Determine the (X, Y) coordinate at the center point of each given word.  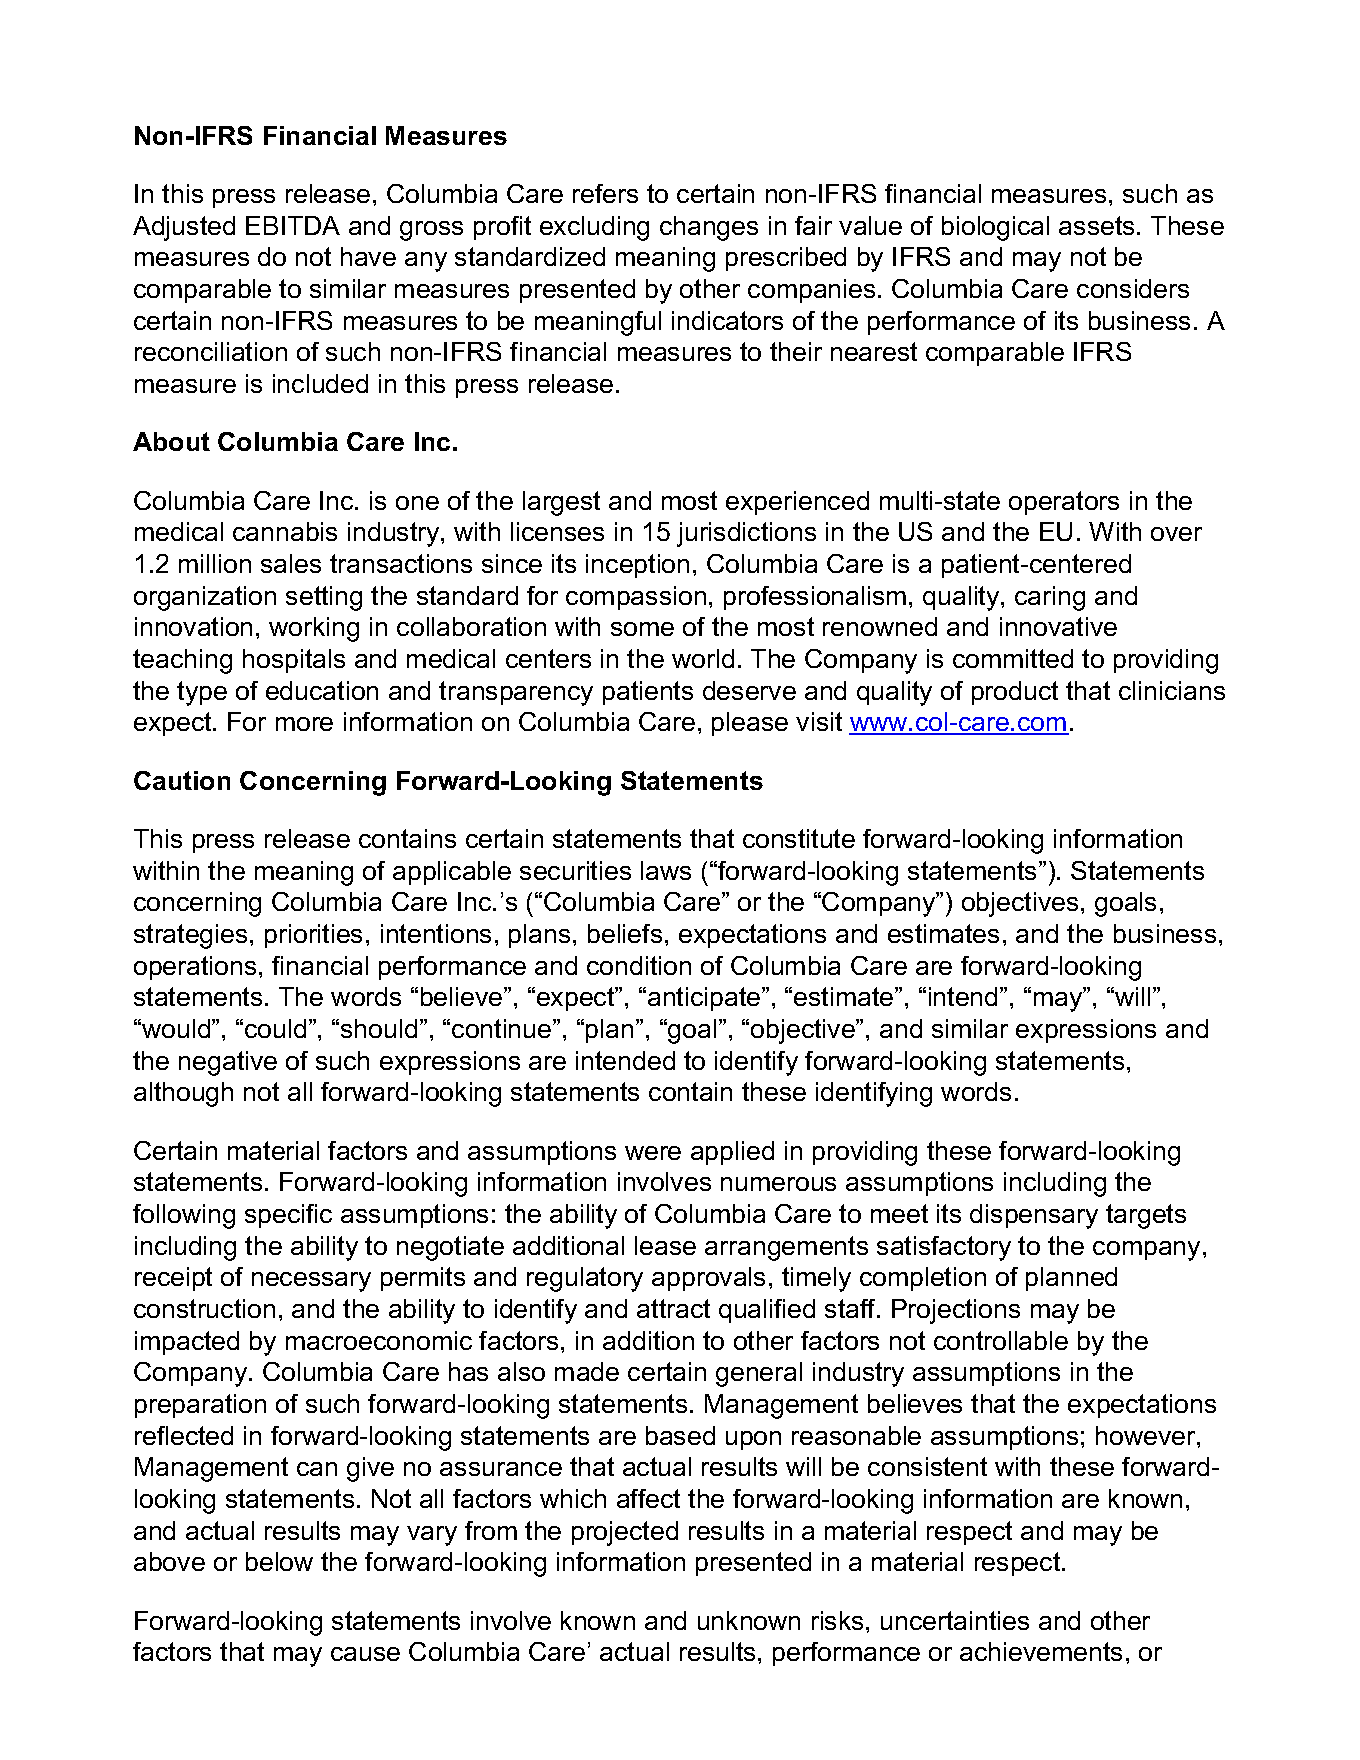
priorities (313, 936)
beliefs (625, 933)
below (279, 1561)
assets (1096, 225)
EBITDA (293, 225)
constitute (799, 838)
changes (709, 228)
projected (625, 1533)
